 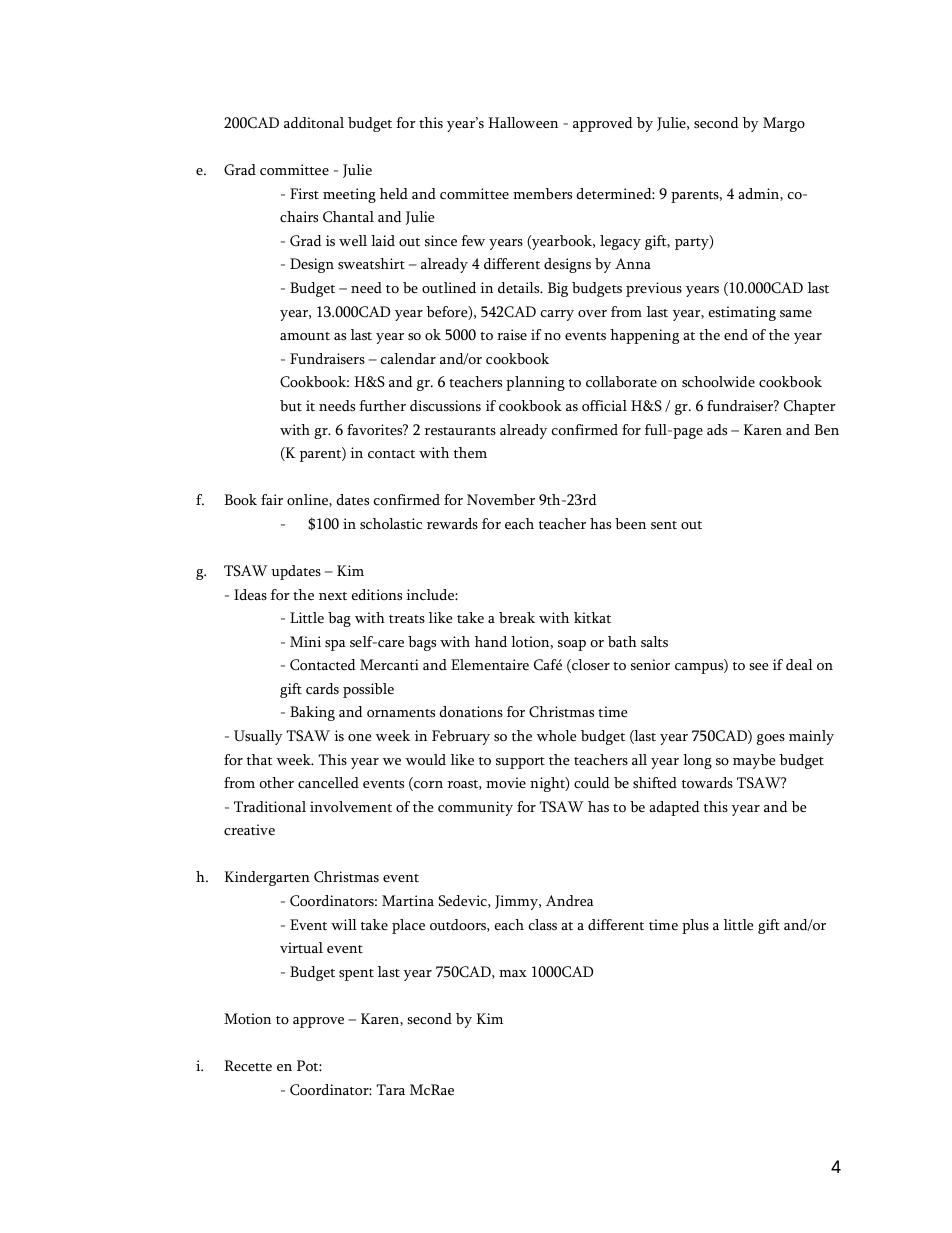 I want to click on Tara, so click(x=391, y=1089).
